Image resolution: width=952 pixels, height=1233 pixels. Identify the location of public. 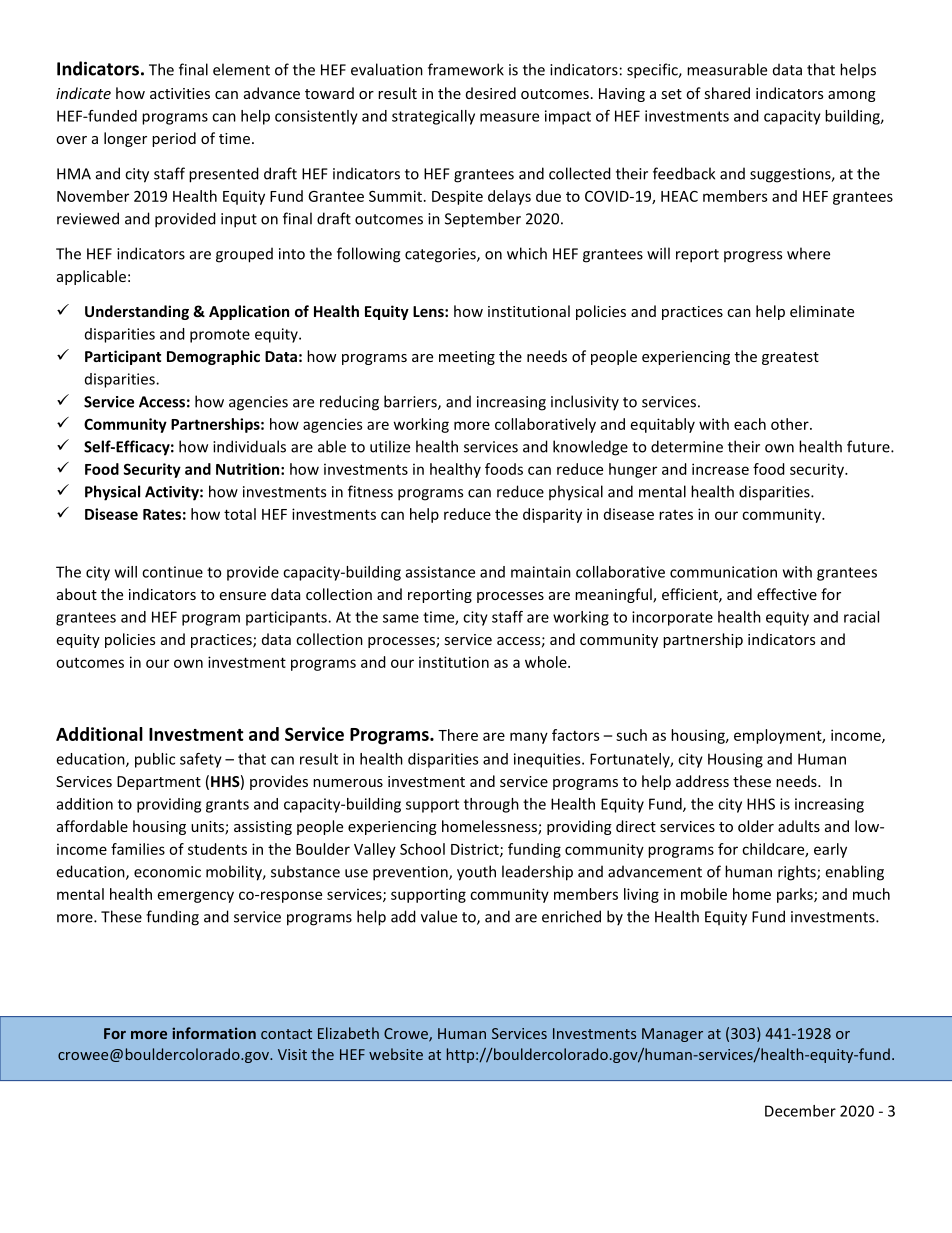
(155, 760).
